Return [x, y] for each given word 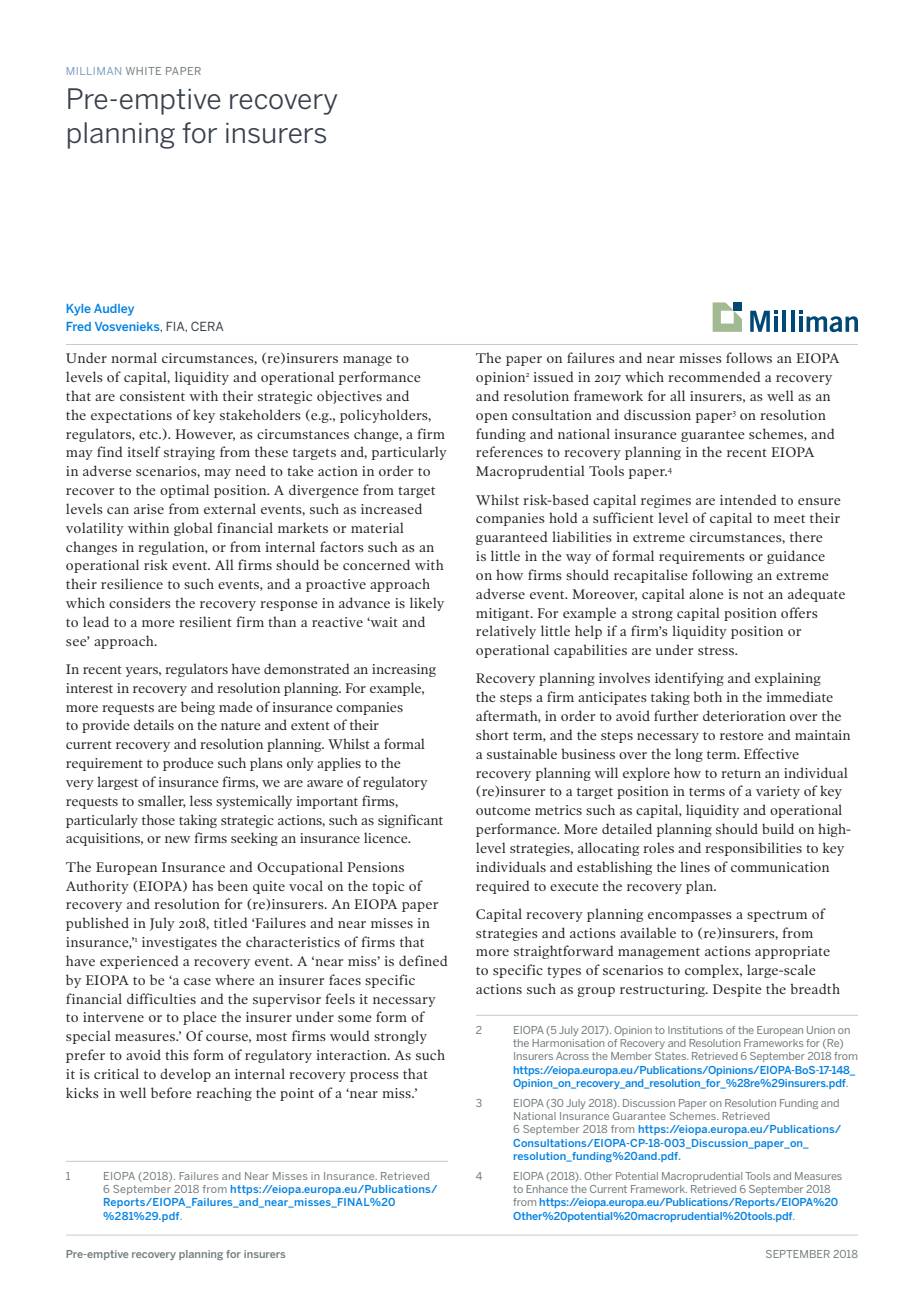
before [171, 1092]
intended [748, 499]
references [509, 451]
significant [410, 821]
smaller [162, 801]
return [741, 774]
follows [749, 357]
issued [553, 376]
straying [189, 453]
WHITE [143, 71]
